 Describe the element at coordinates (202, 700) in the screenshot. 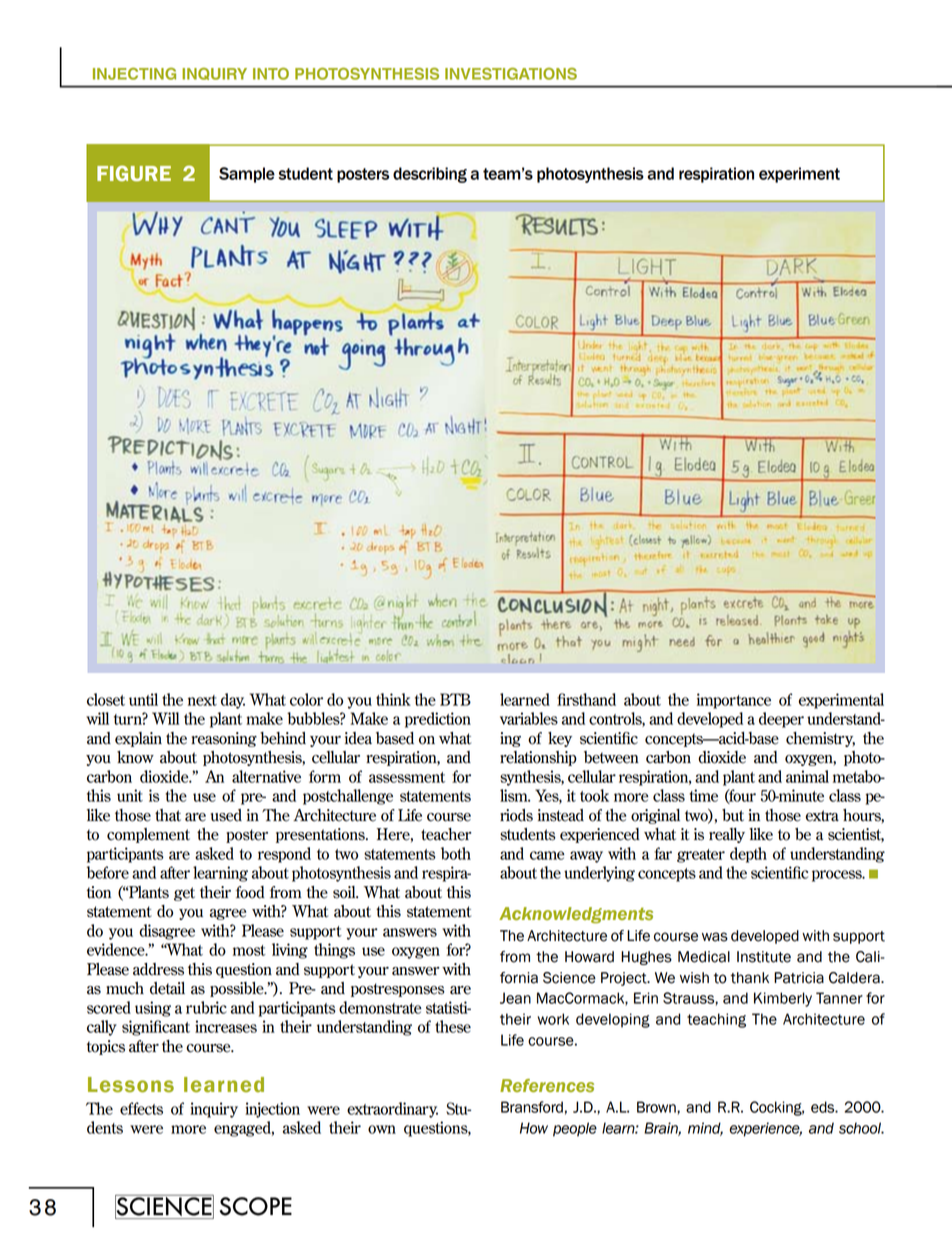

I see `next` at that location.
